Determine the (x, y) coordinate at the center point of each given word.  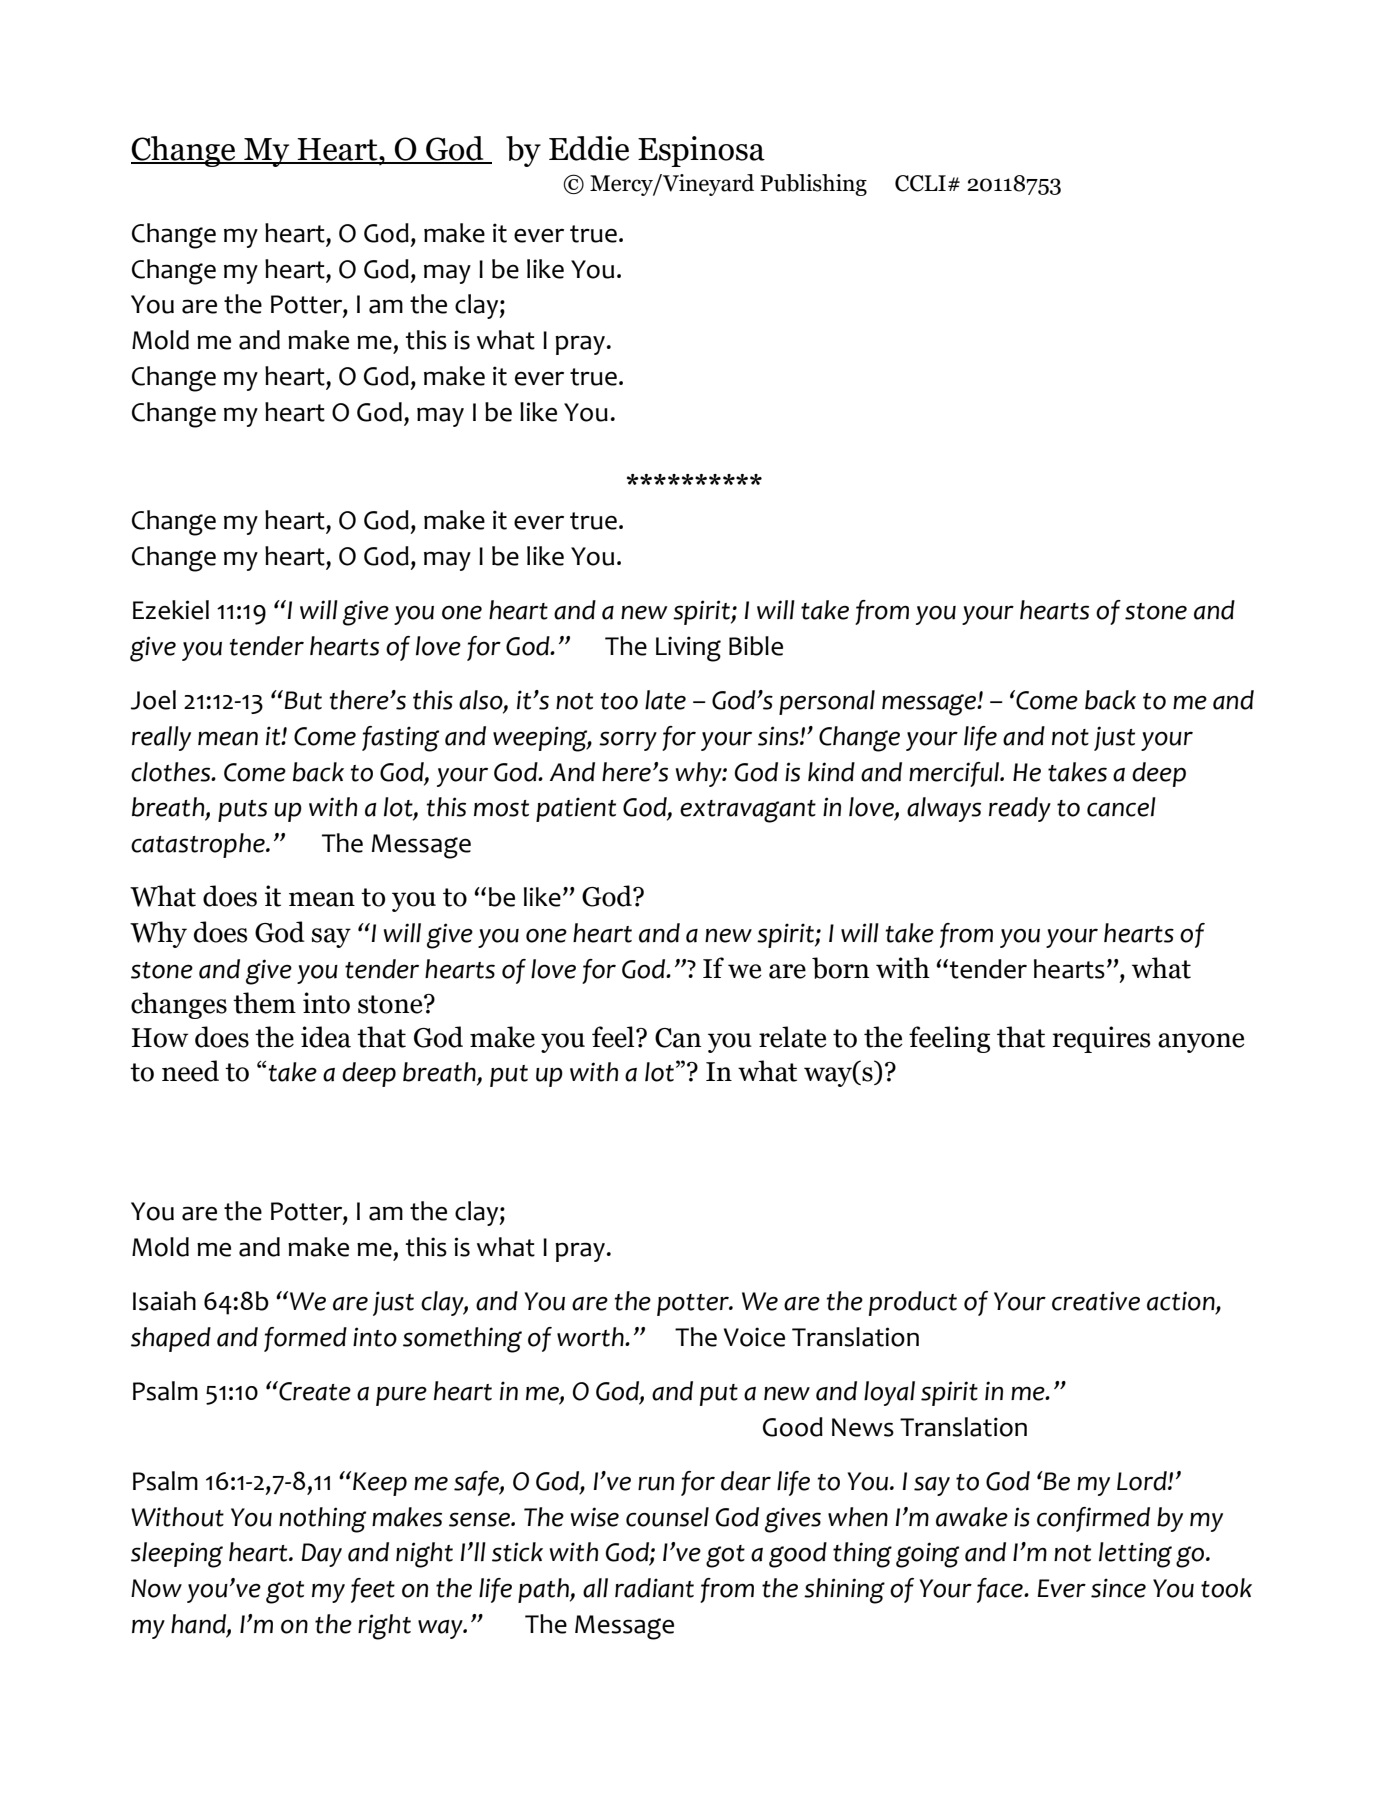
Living (688, 649)
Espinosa (701, 151)
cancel (1121, 807)
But (303, 700)
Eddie (589, 148)
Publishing (813, 185)
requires (1101, 1039)
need (190, 1071)
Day (322, 1555)
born (840, 968)
